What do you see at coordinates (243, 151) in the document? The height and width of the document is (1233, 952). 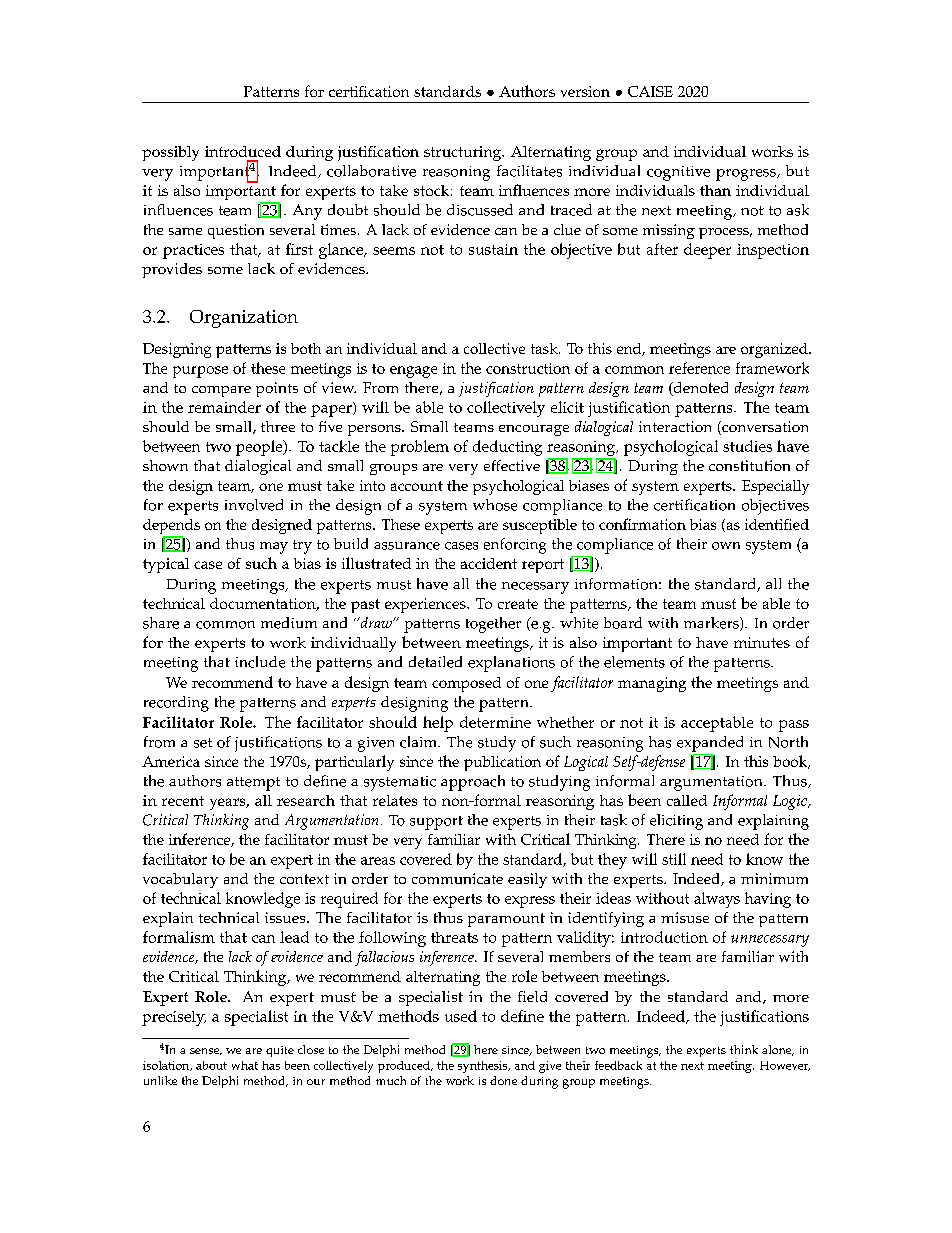 I see `introduced` at bounding box center [243, 151].
